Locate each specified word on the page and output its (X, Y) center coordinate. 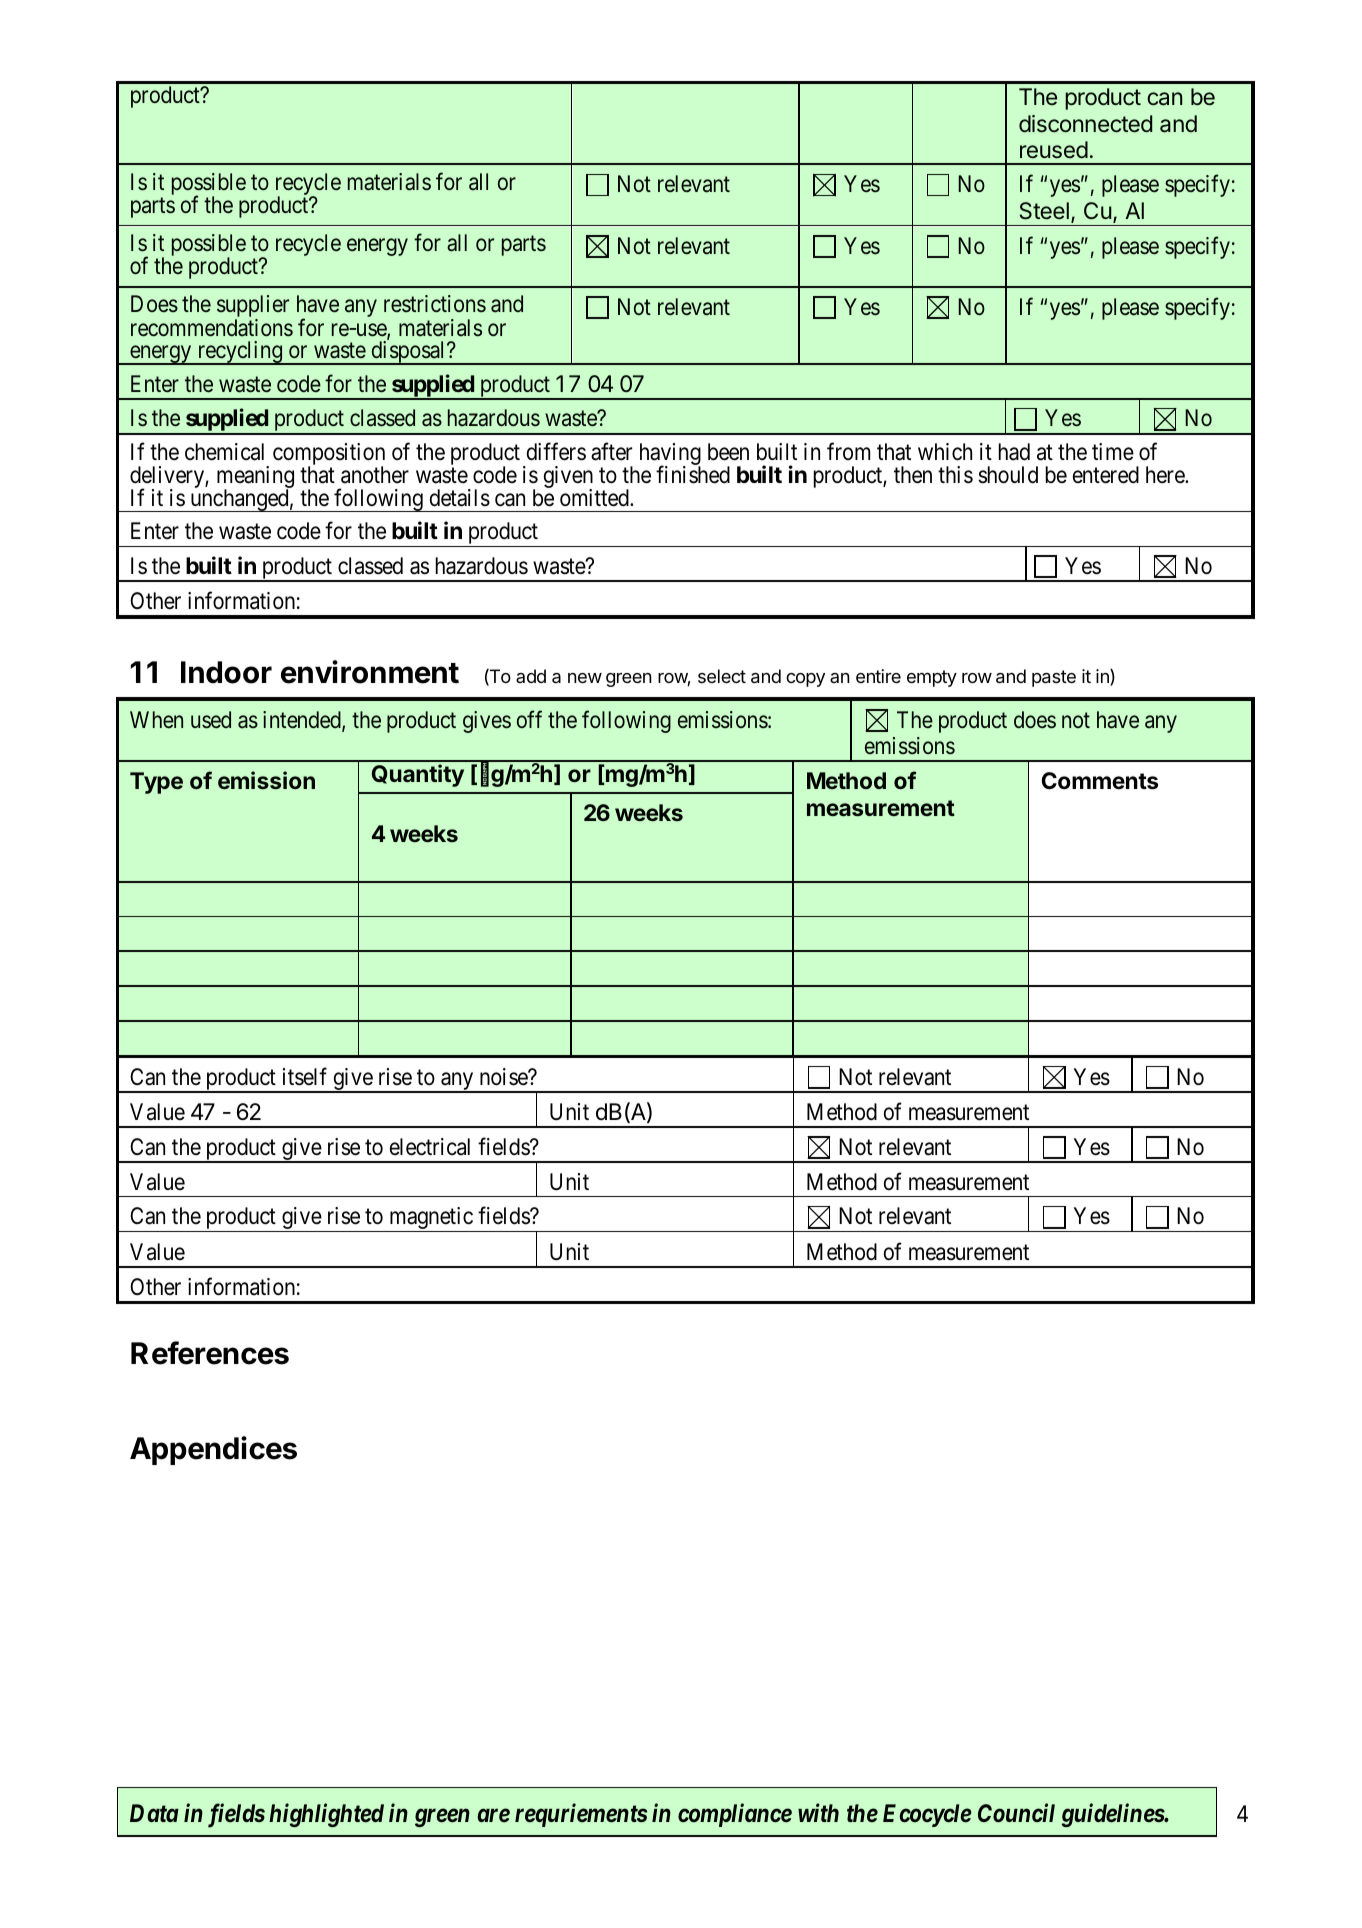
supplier (253, 307)
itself (305, 1076)
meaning (255, 478)
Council (1016, 1813)
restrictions (435, 304)
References (210, 1353)
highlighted (326, 1815)
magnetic (430, 1219)
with (818, 1812)
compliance (735, 1815)
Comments (1100, 781)
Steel (1044, 211)
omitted (595, 498)
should (1008, 475)
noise (504, 1077)
